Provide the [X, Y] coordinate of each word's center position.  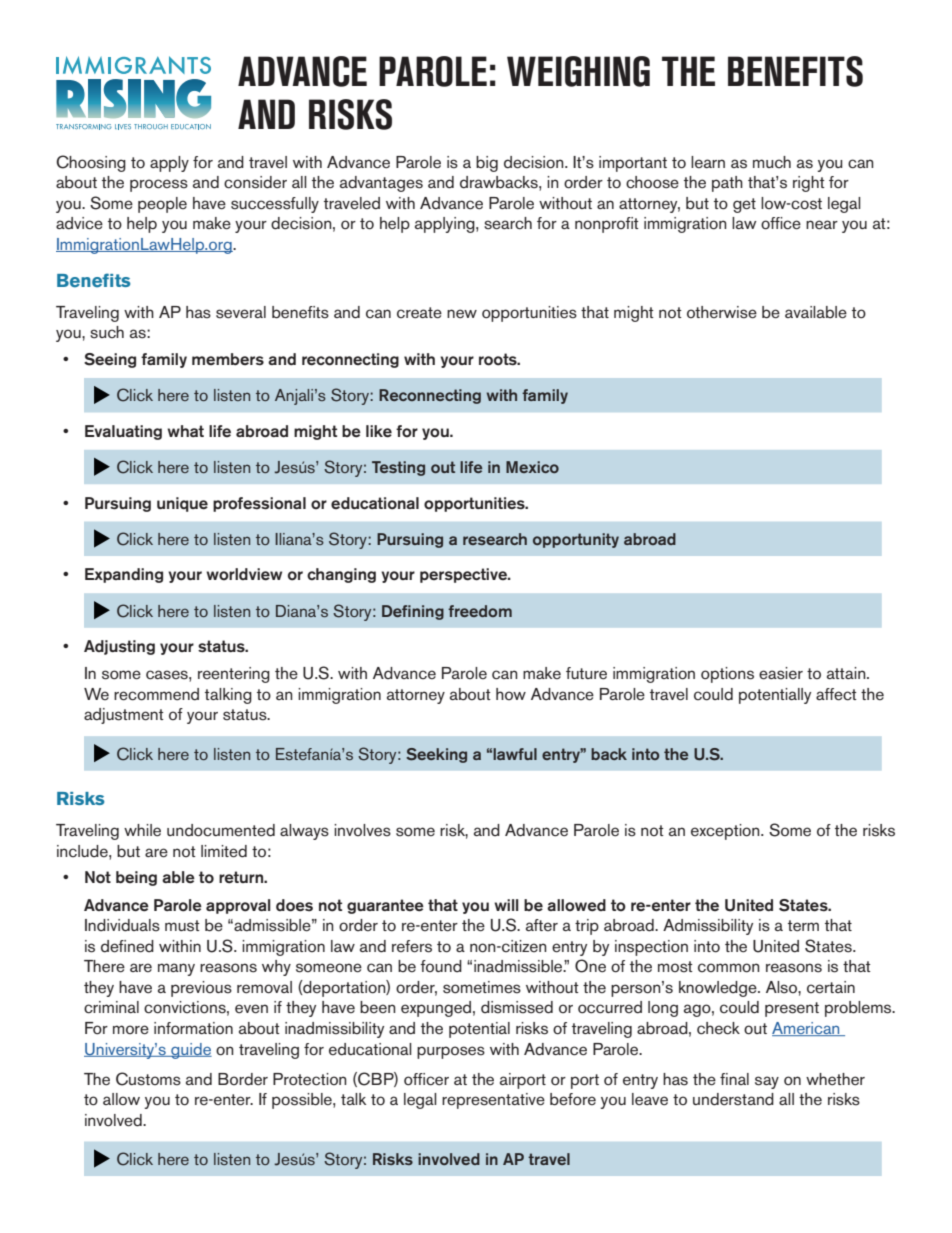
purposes [451, 1052]
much [772, 162]
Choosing [91, 163]
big [487, 164]
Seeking [436, 755]
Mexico [532, 467]
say [767, 1082]
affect [836, 694]
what [185, 431]
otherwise [722, 312]
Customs [148, 1079]
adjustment [124, 716]
